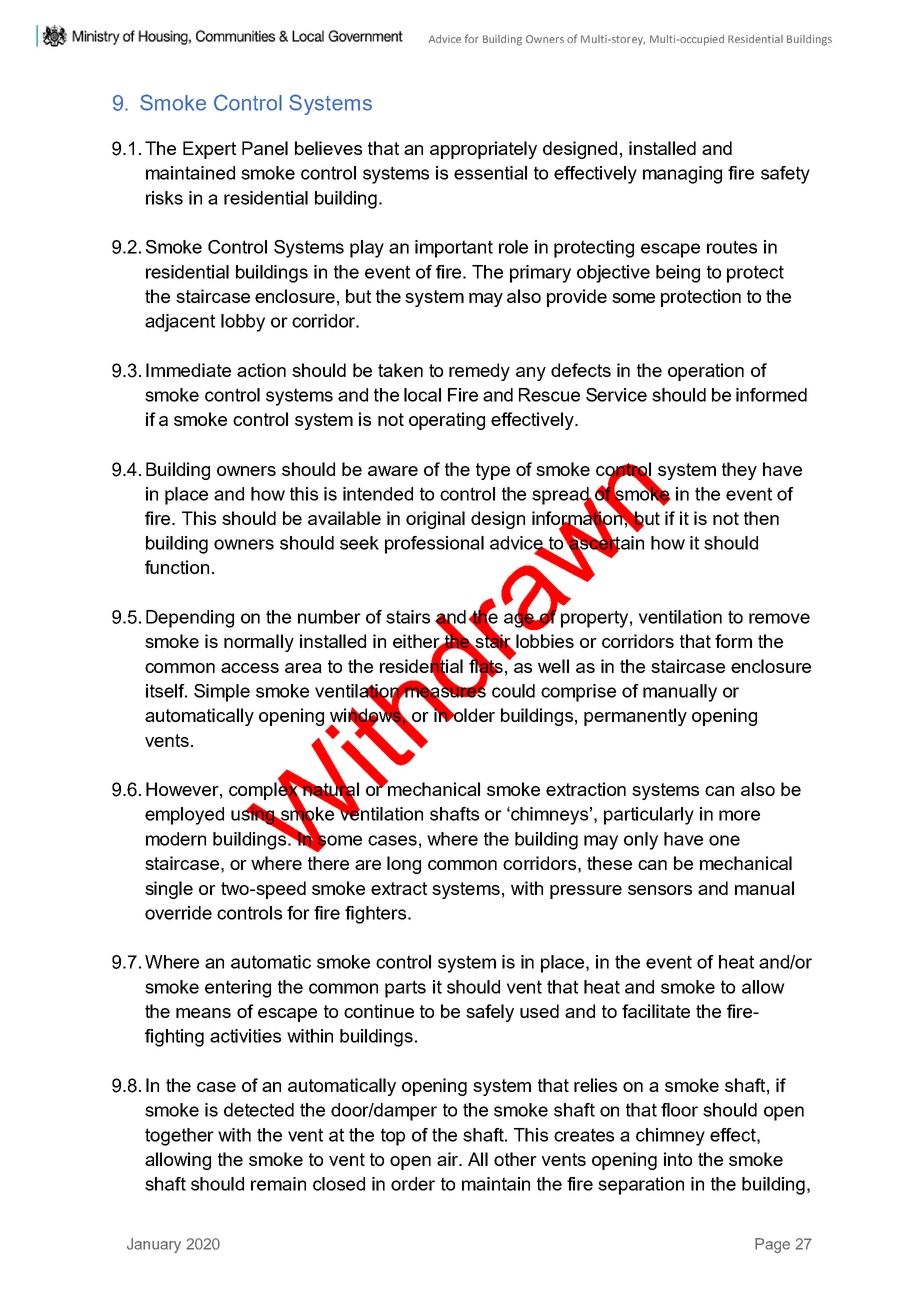 This screenshot has width=924, height=1308. Describe the element at coordinates (682, 175) in the screenshot. I see `managing` at that location.
